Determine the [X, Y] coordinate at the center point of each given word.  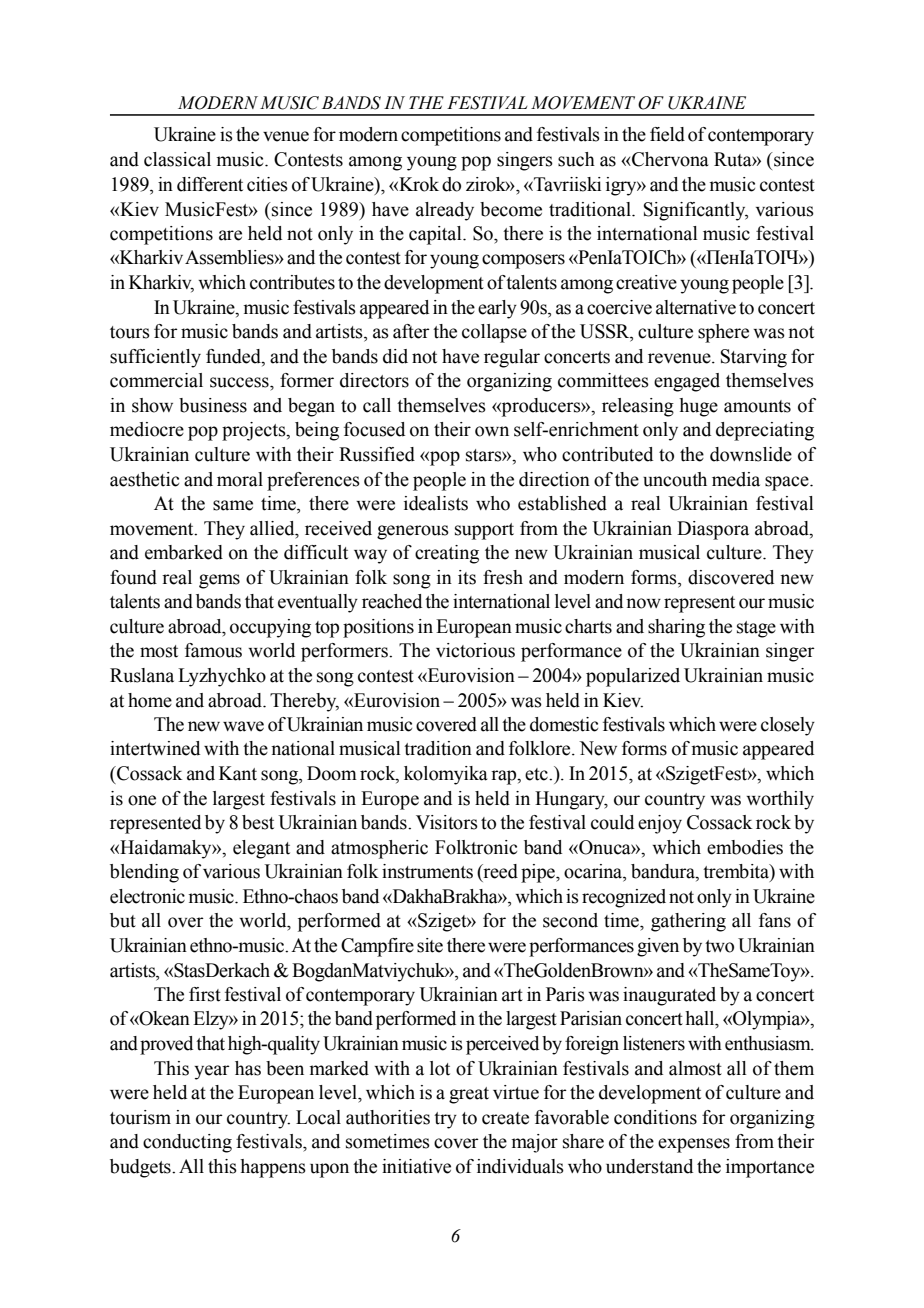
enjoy [660, 824]
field [667, 134]
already [445, 211]
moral [240, 479]
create [505, 1118]
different [210, 184]
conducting [187, 1143]
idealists [436, 503]
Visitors [447, 822]
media [736, 479]
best [258, 822]
